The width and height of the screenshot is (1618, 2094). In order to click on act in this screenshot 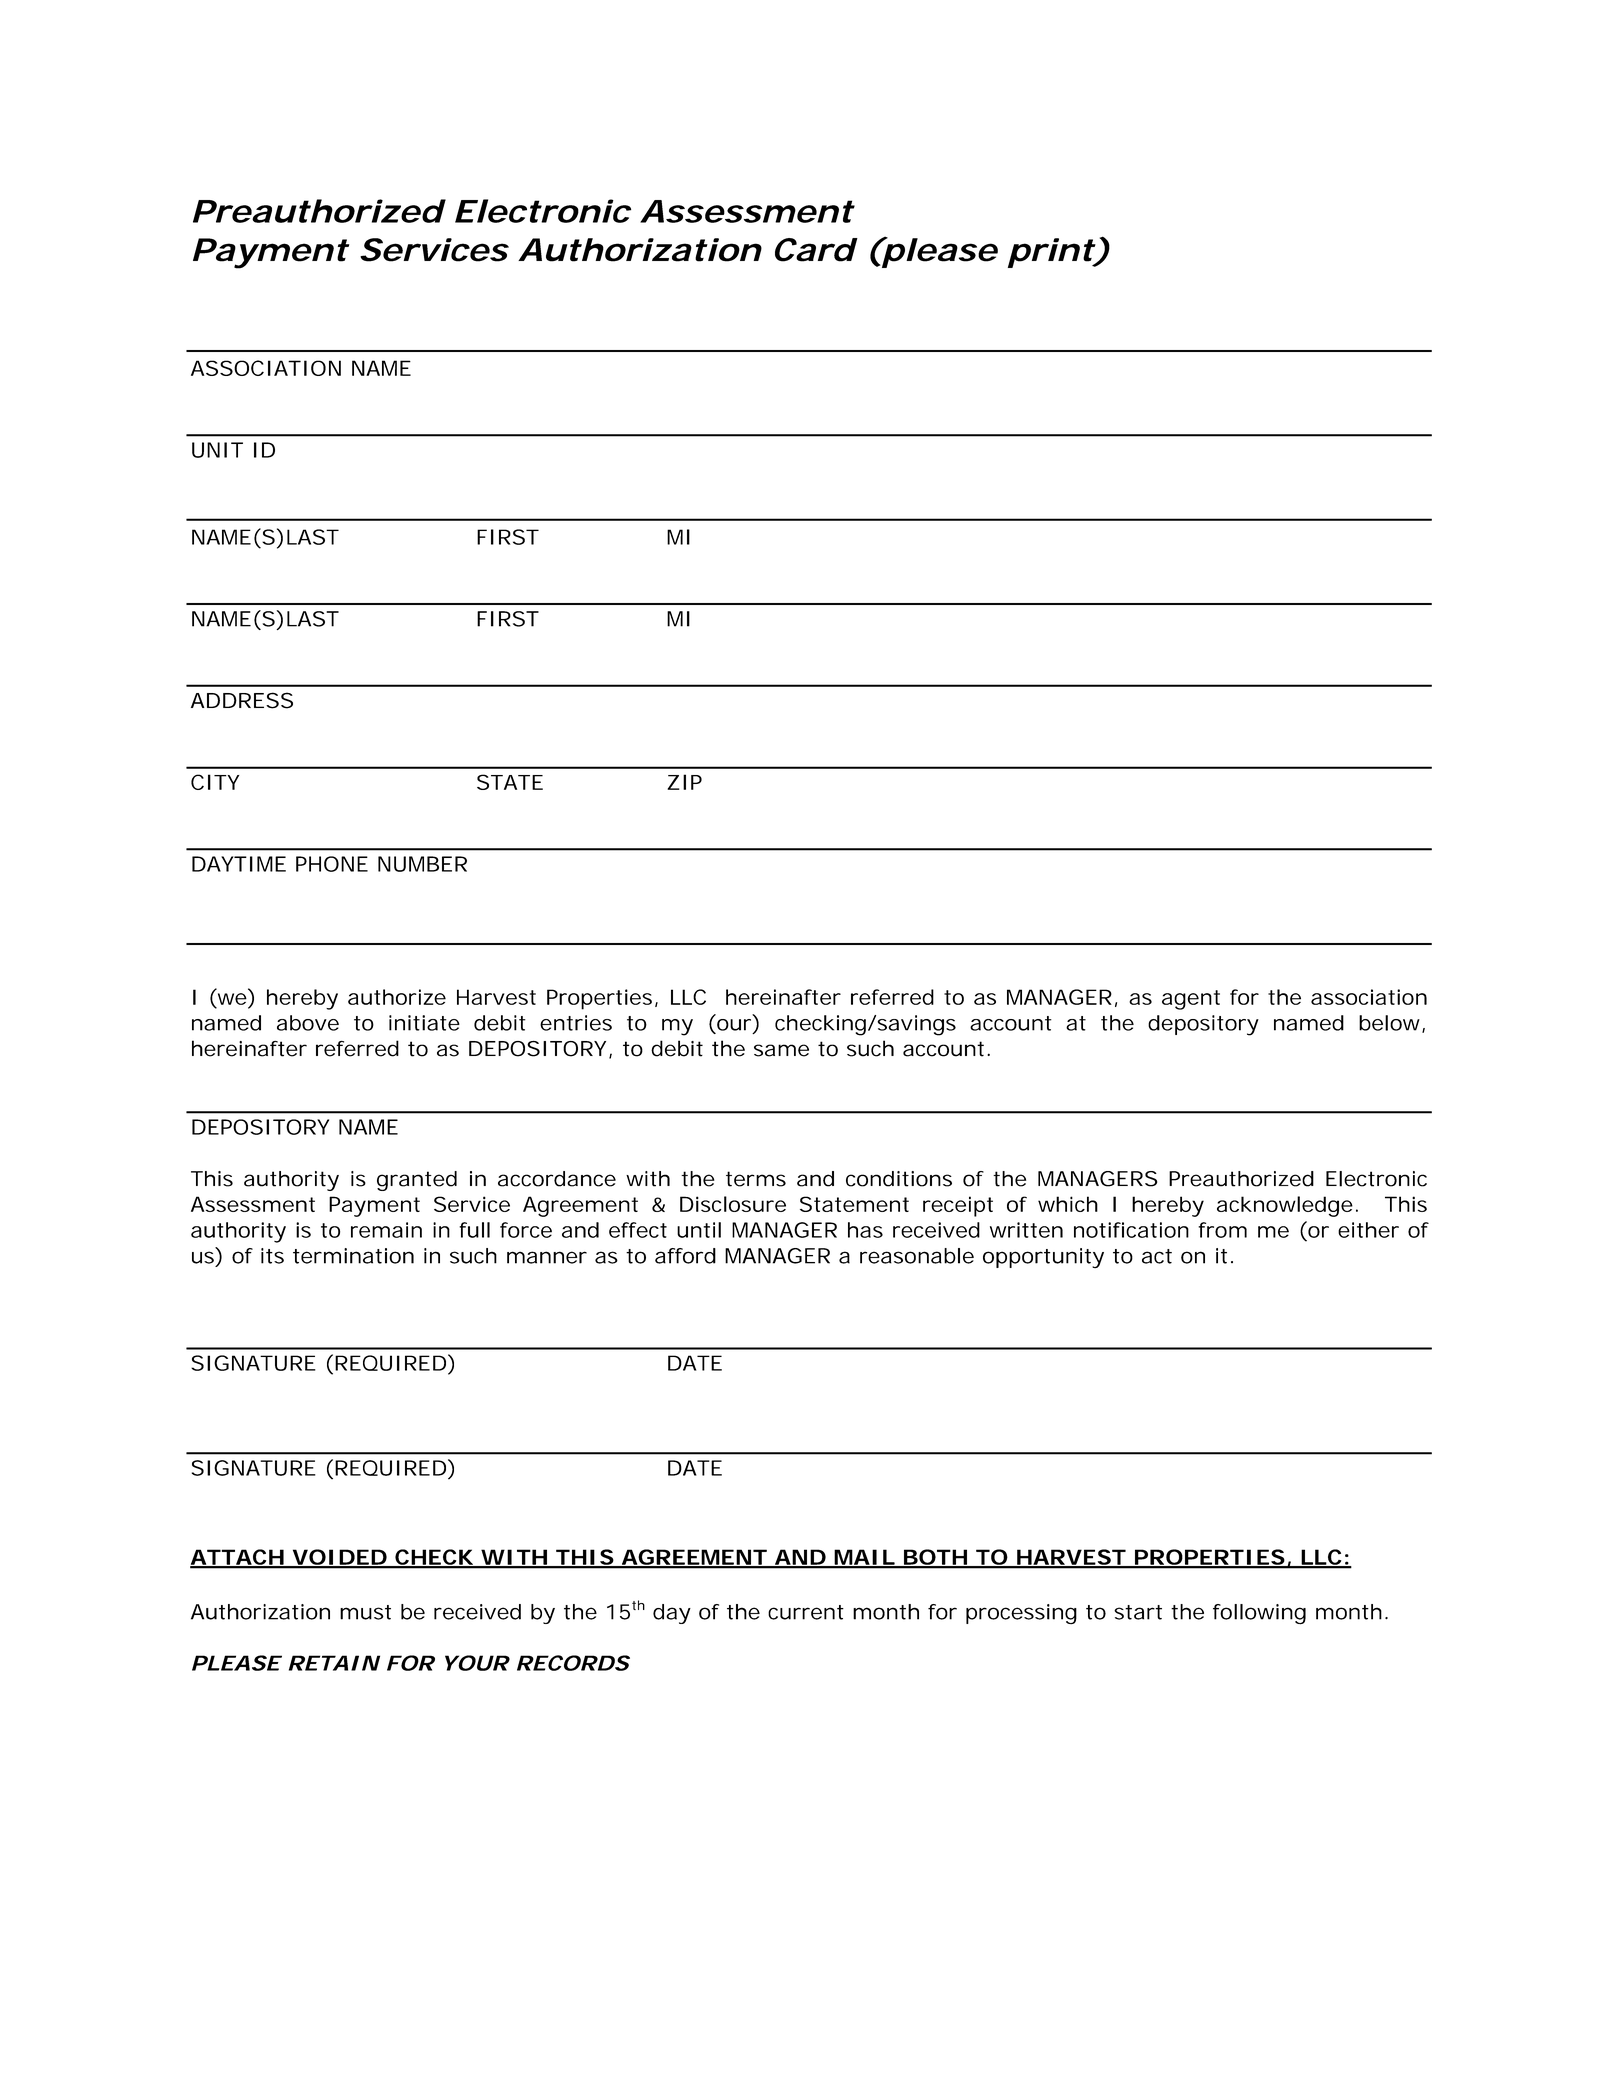, I will do `click(1157, 1256)`.
